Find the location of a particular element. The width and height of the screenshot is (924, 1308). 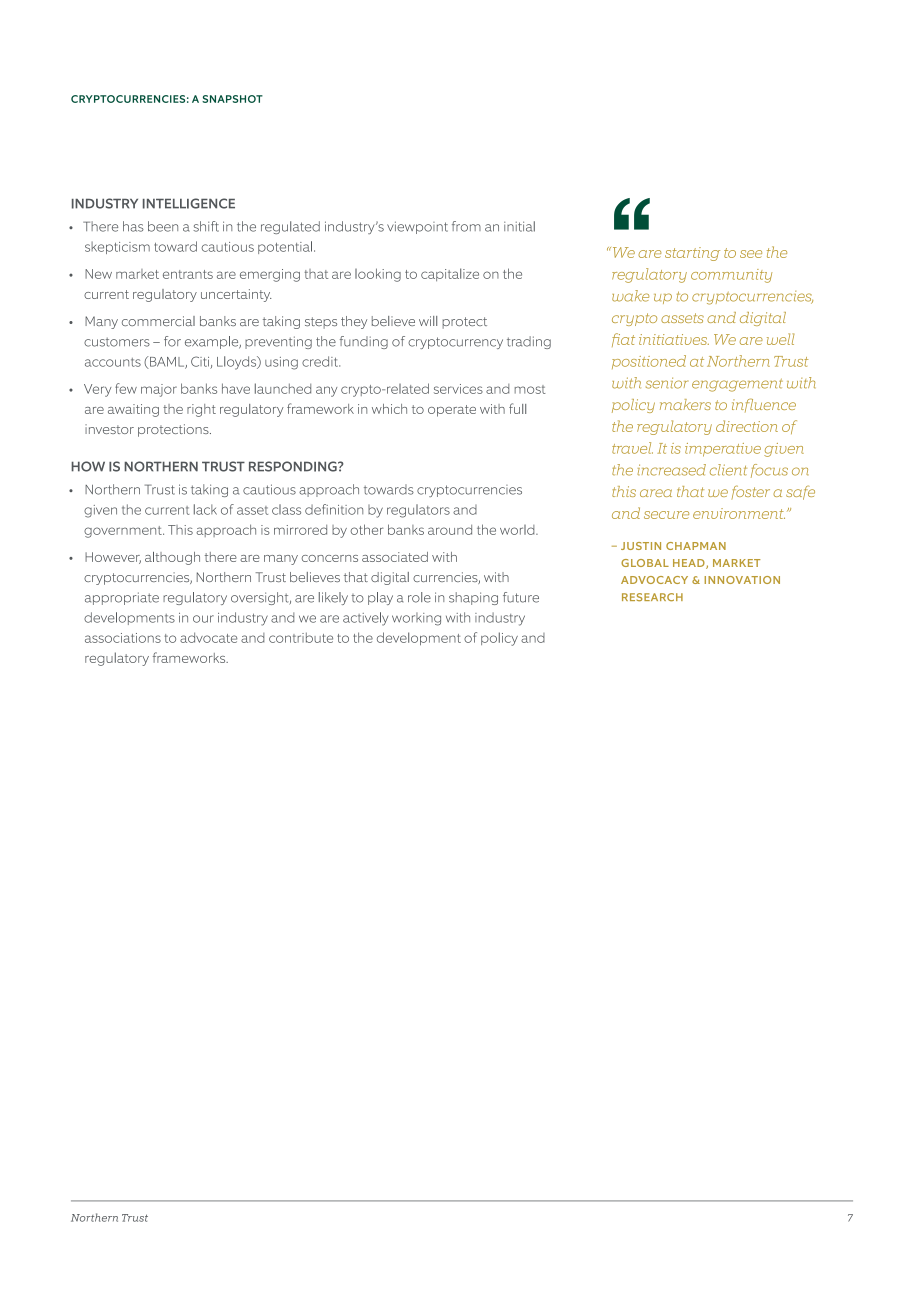

engagement is located at coordinates (737, 385).
